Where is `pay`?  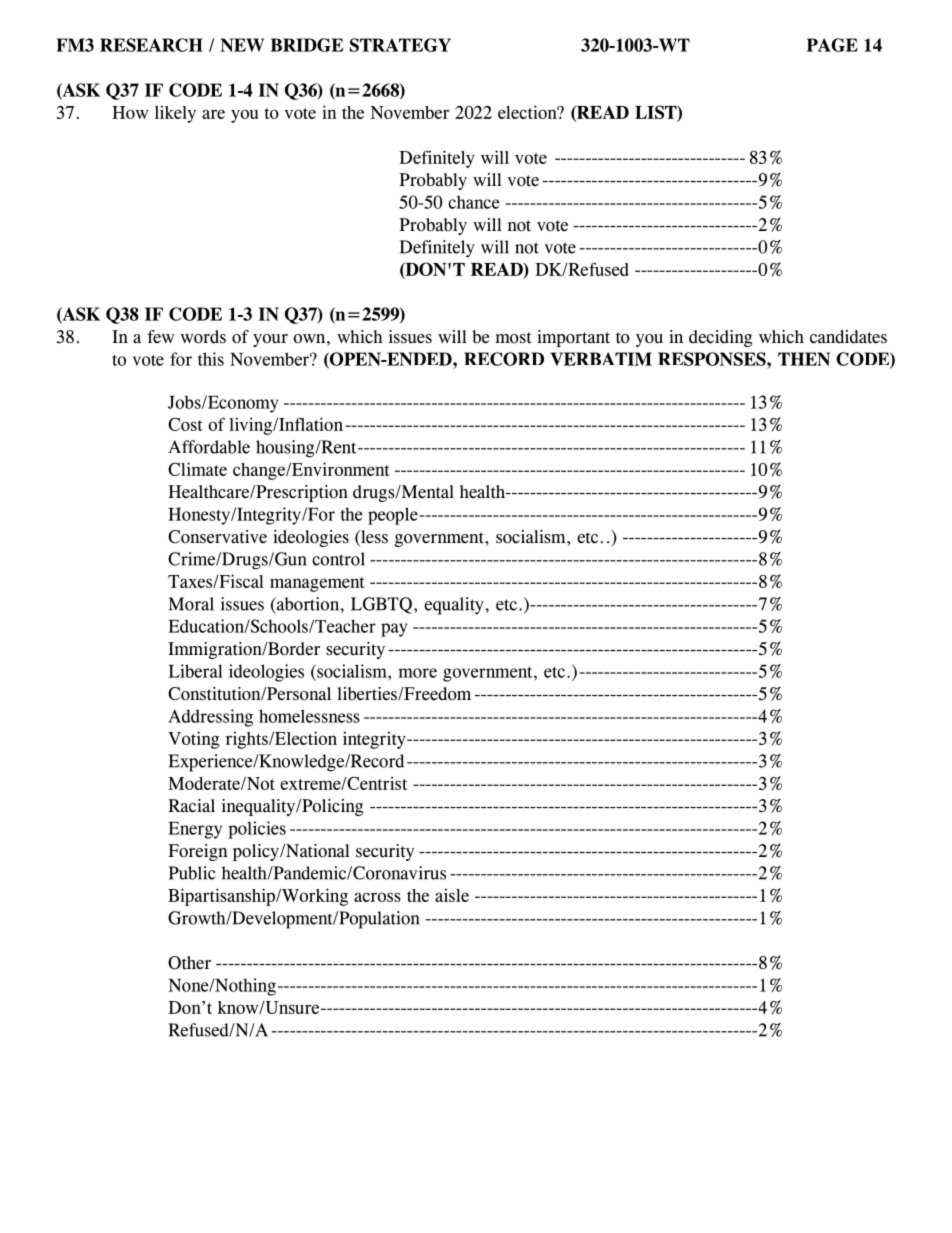
pay is located at coordinates (394, 630).
